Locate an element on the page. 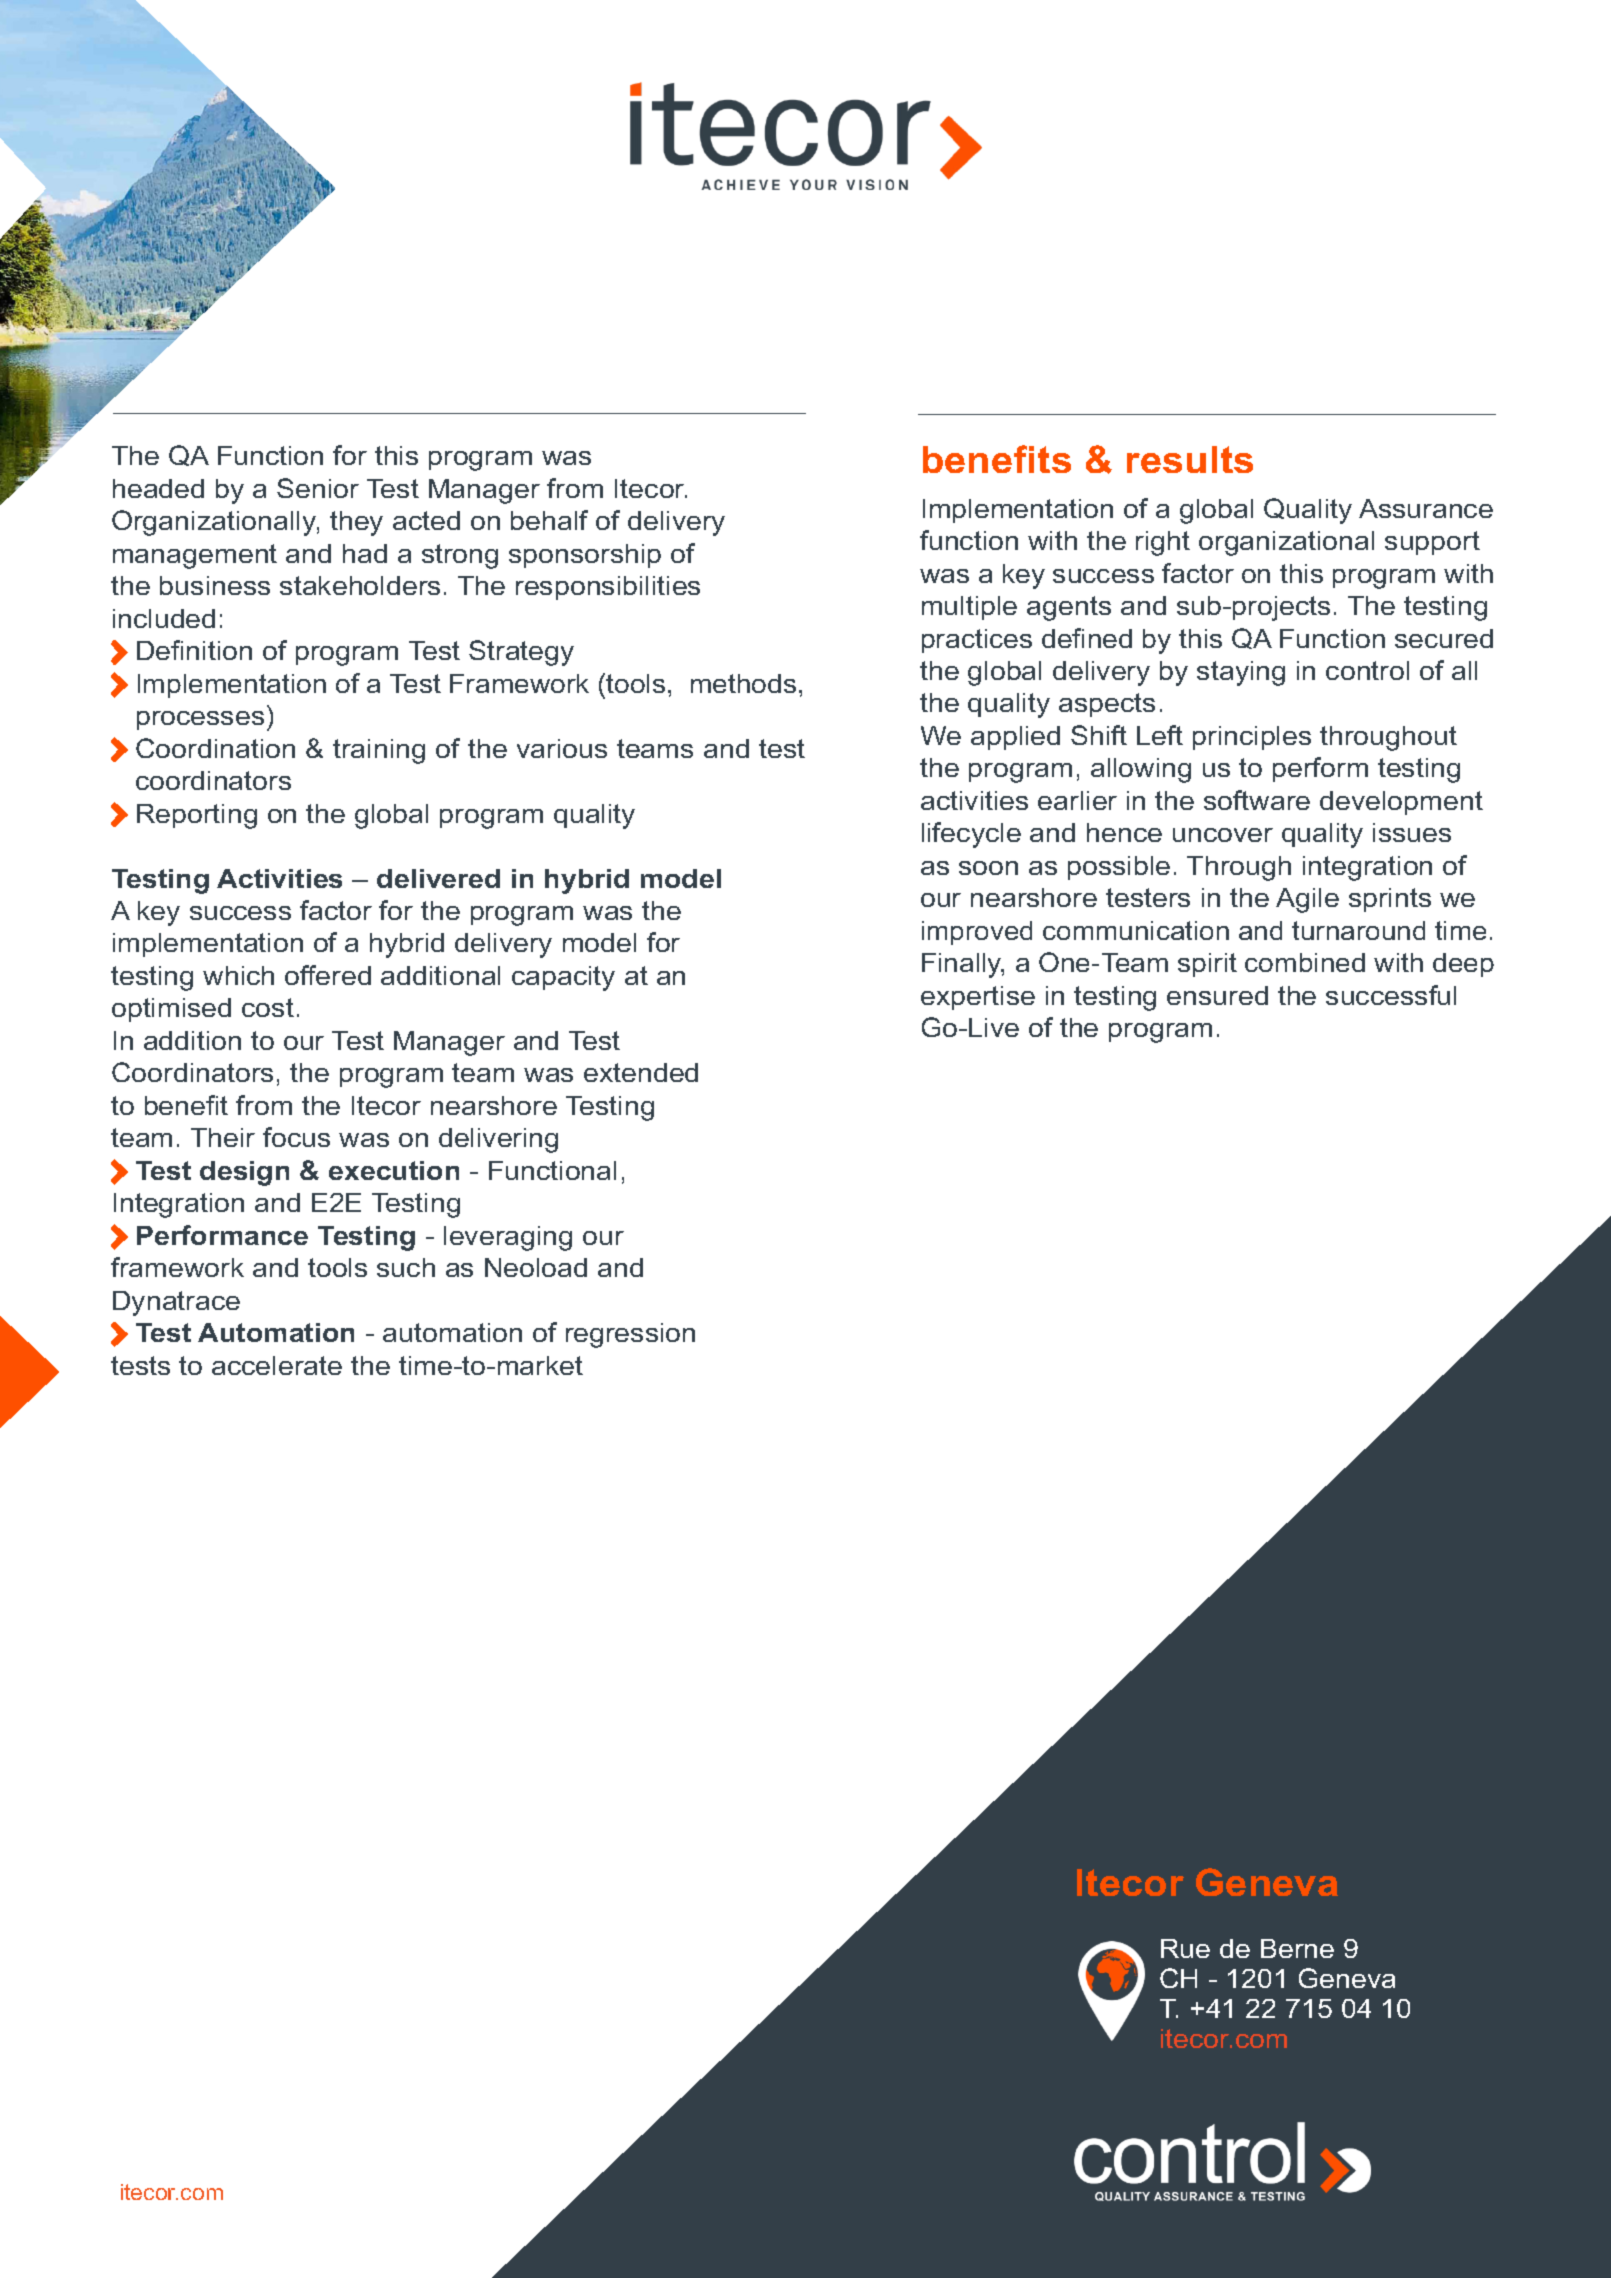 The width and height of the page is (1611, 2278). lifecycle is located at coordinates (971, 835).
